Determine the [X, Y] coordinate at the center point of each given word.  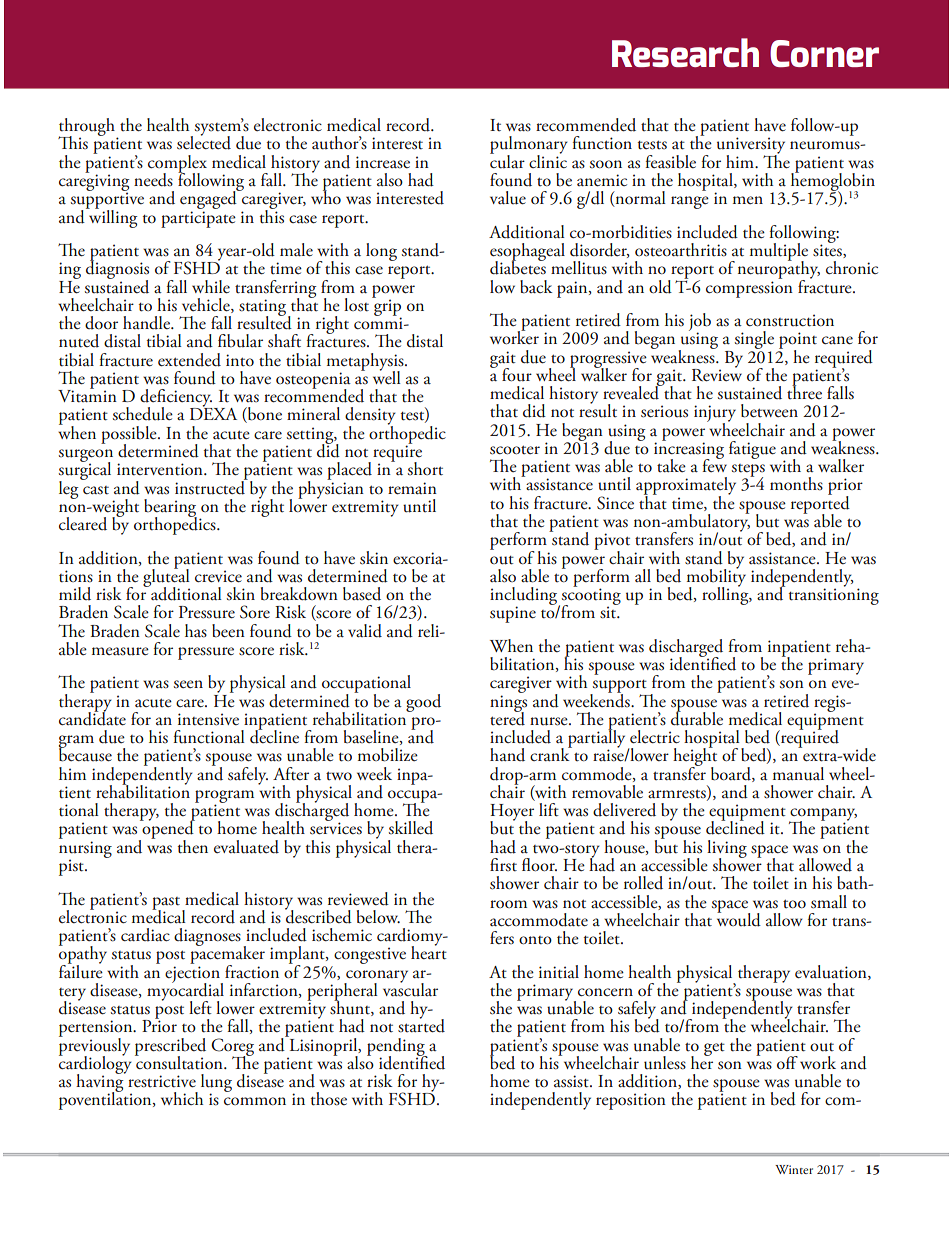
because [85, 754]
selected [204, 142]
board [732, 774]
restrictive [162, 1081]
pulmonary [529, 146]
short [425, 469]
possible [130, 436]
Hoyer [512, 813]
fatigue [752, 450]
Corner [824, 53]
